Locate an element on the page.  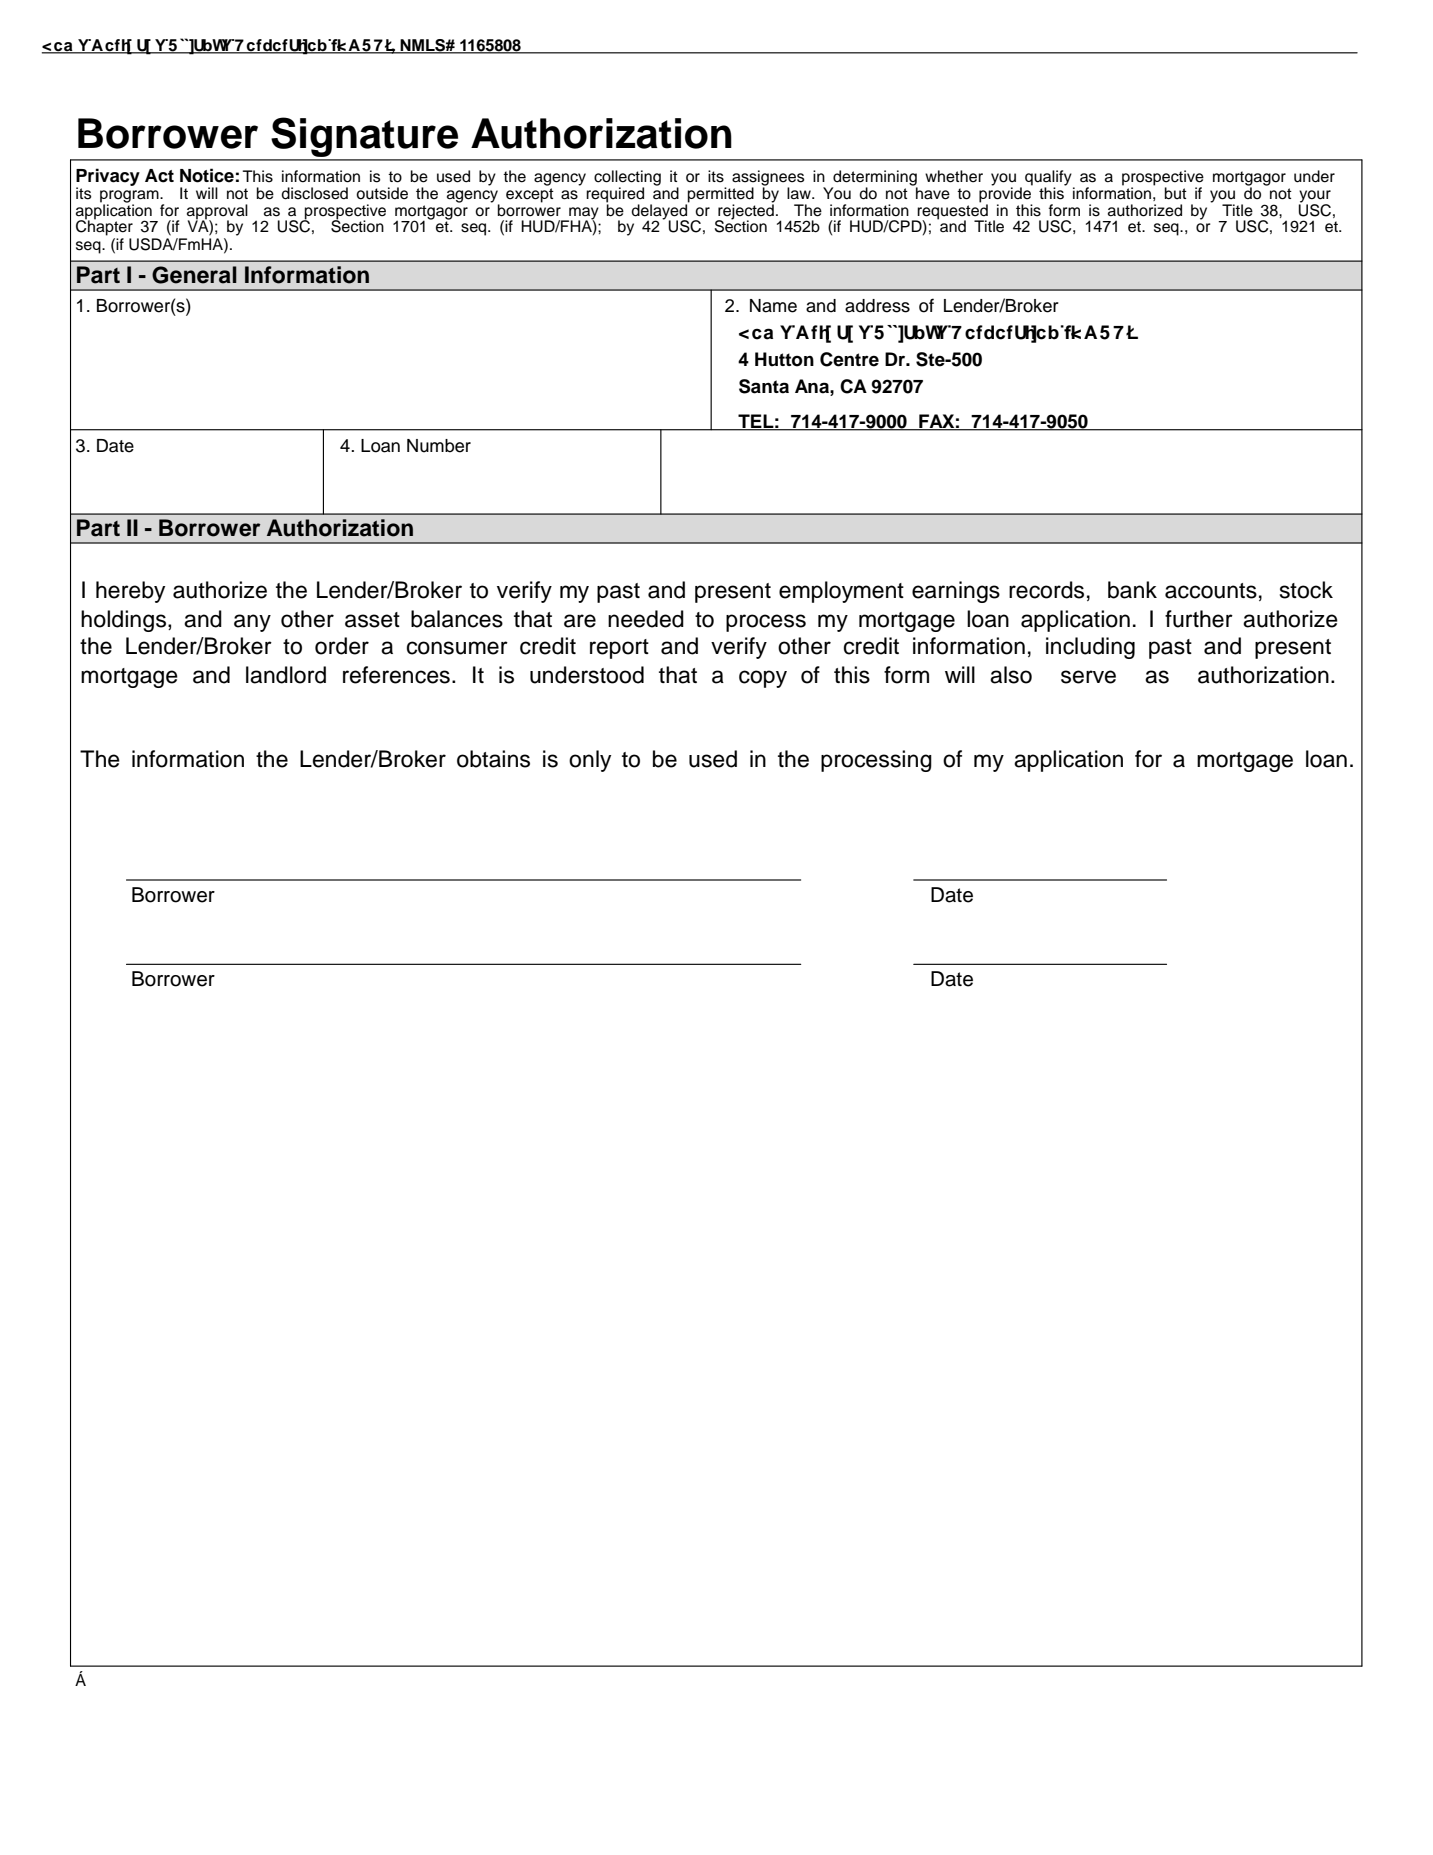
obtains is located at coordinates (493, 759).
